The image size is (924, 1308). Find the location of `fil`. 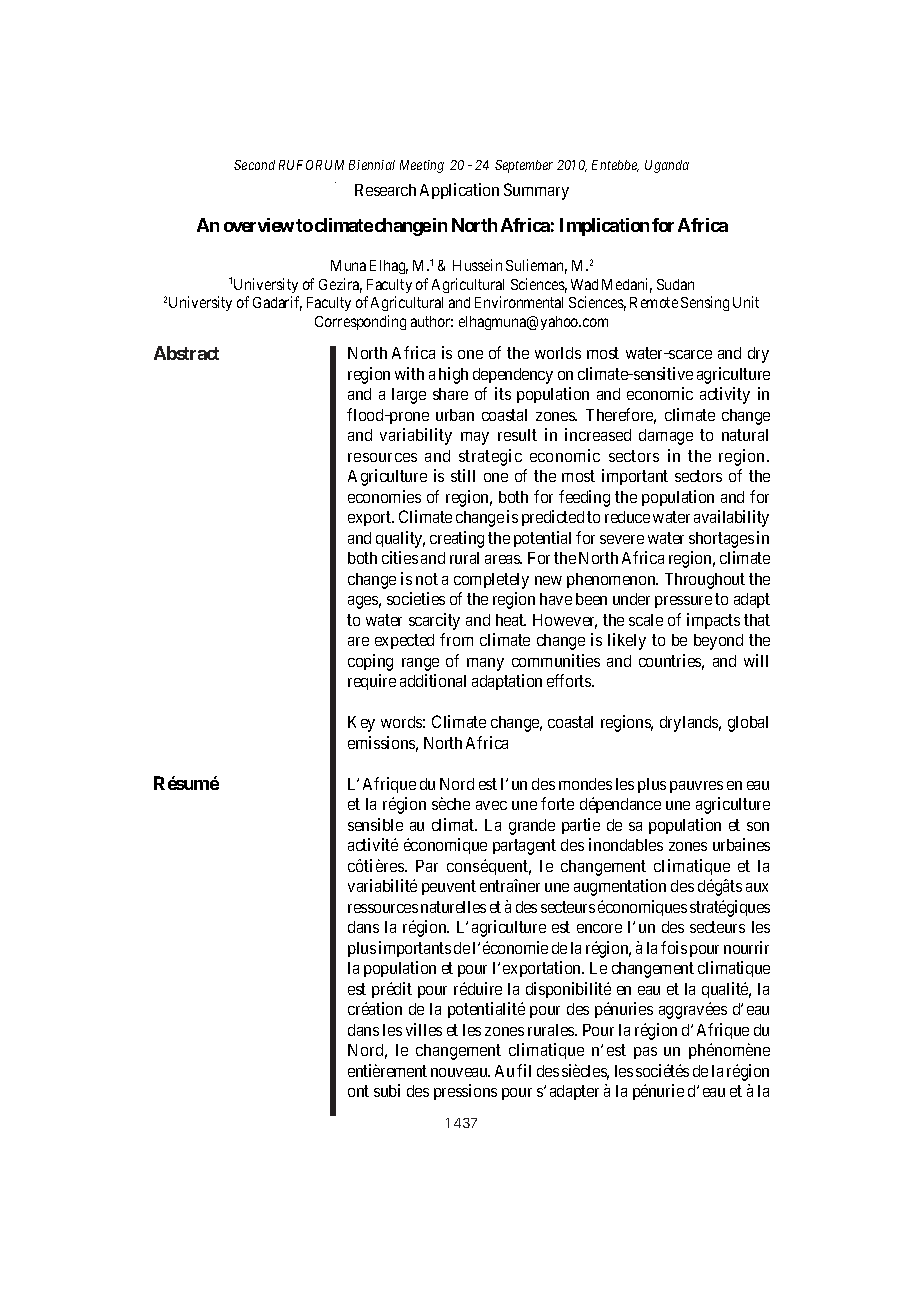

fil is located at coordinates (524, 1070).
